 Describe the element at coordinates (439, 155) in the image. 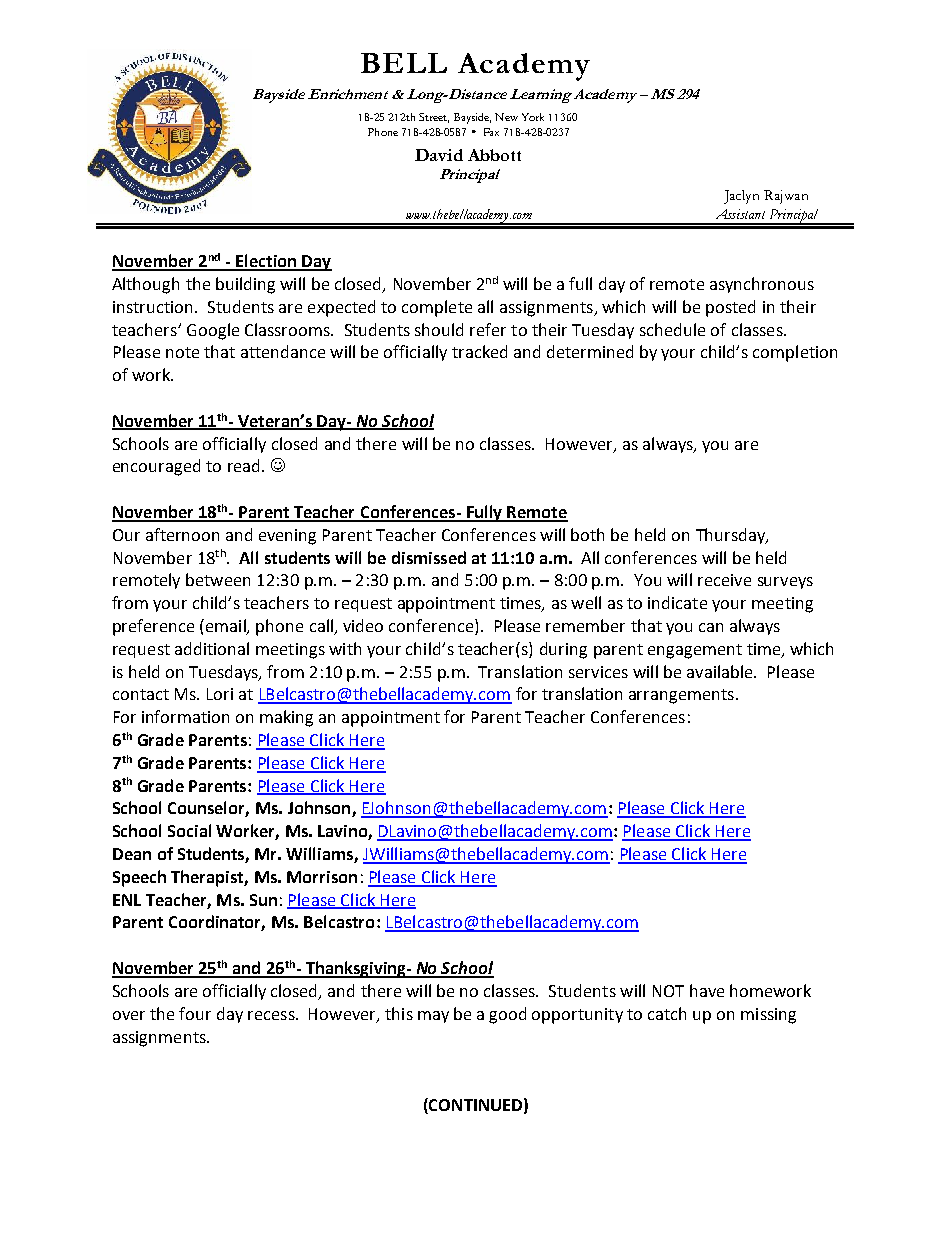

I see `David` at that location.
